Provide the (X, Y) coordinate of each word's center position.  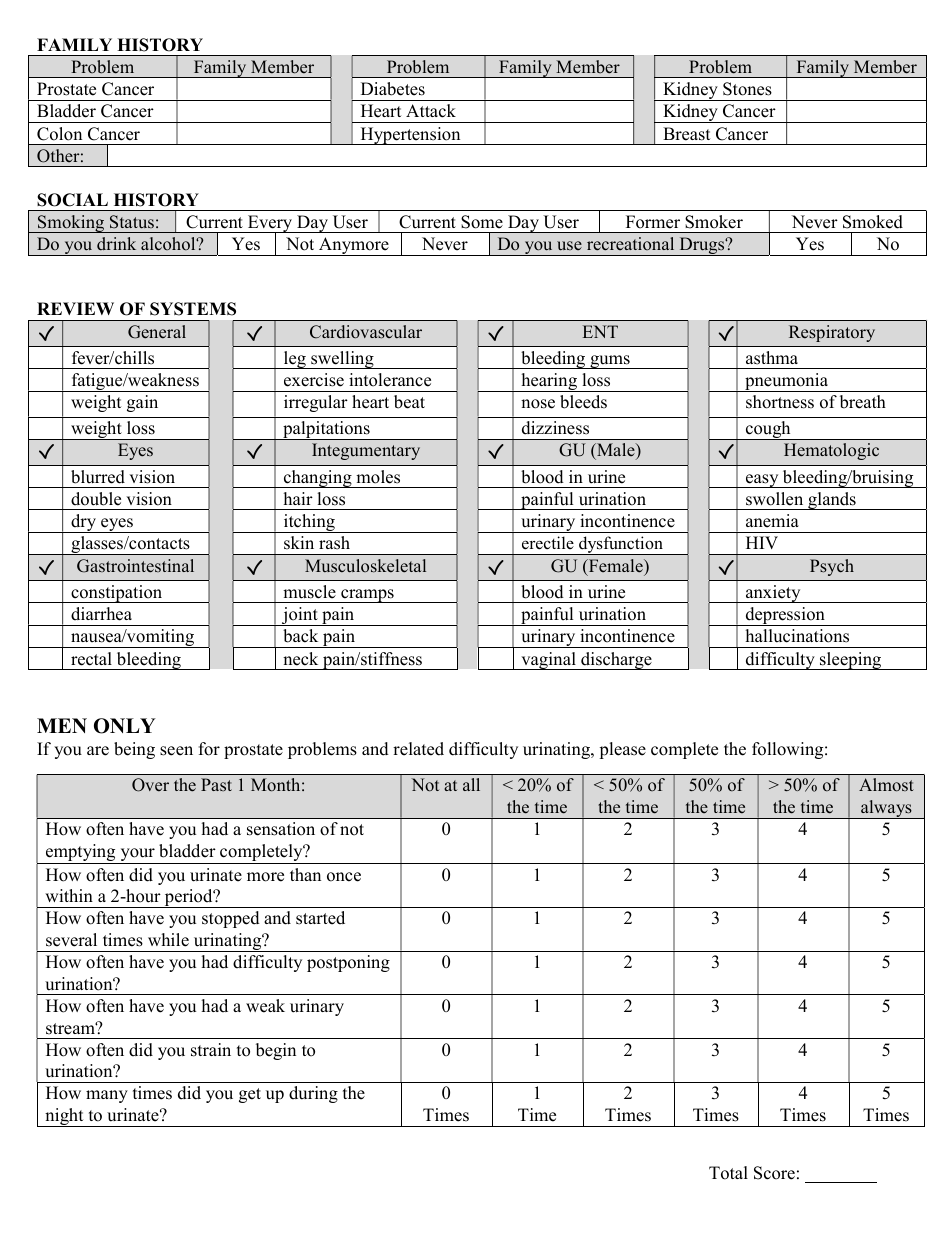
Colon (59, 134)
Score (774, 1173)
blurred (98, 477)
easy (762, 481)
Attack (431, 111)
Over (150, 785)
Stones (747, 89)
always (886, 809)
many (107, 1096)
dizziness (555, 428)
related (418, 749)
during (313, 1094)
